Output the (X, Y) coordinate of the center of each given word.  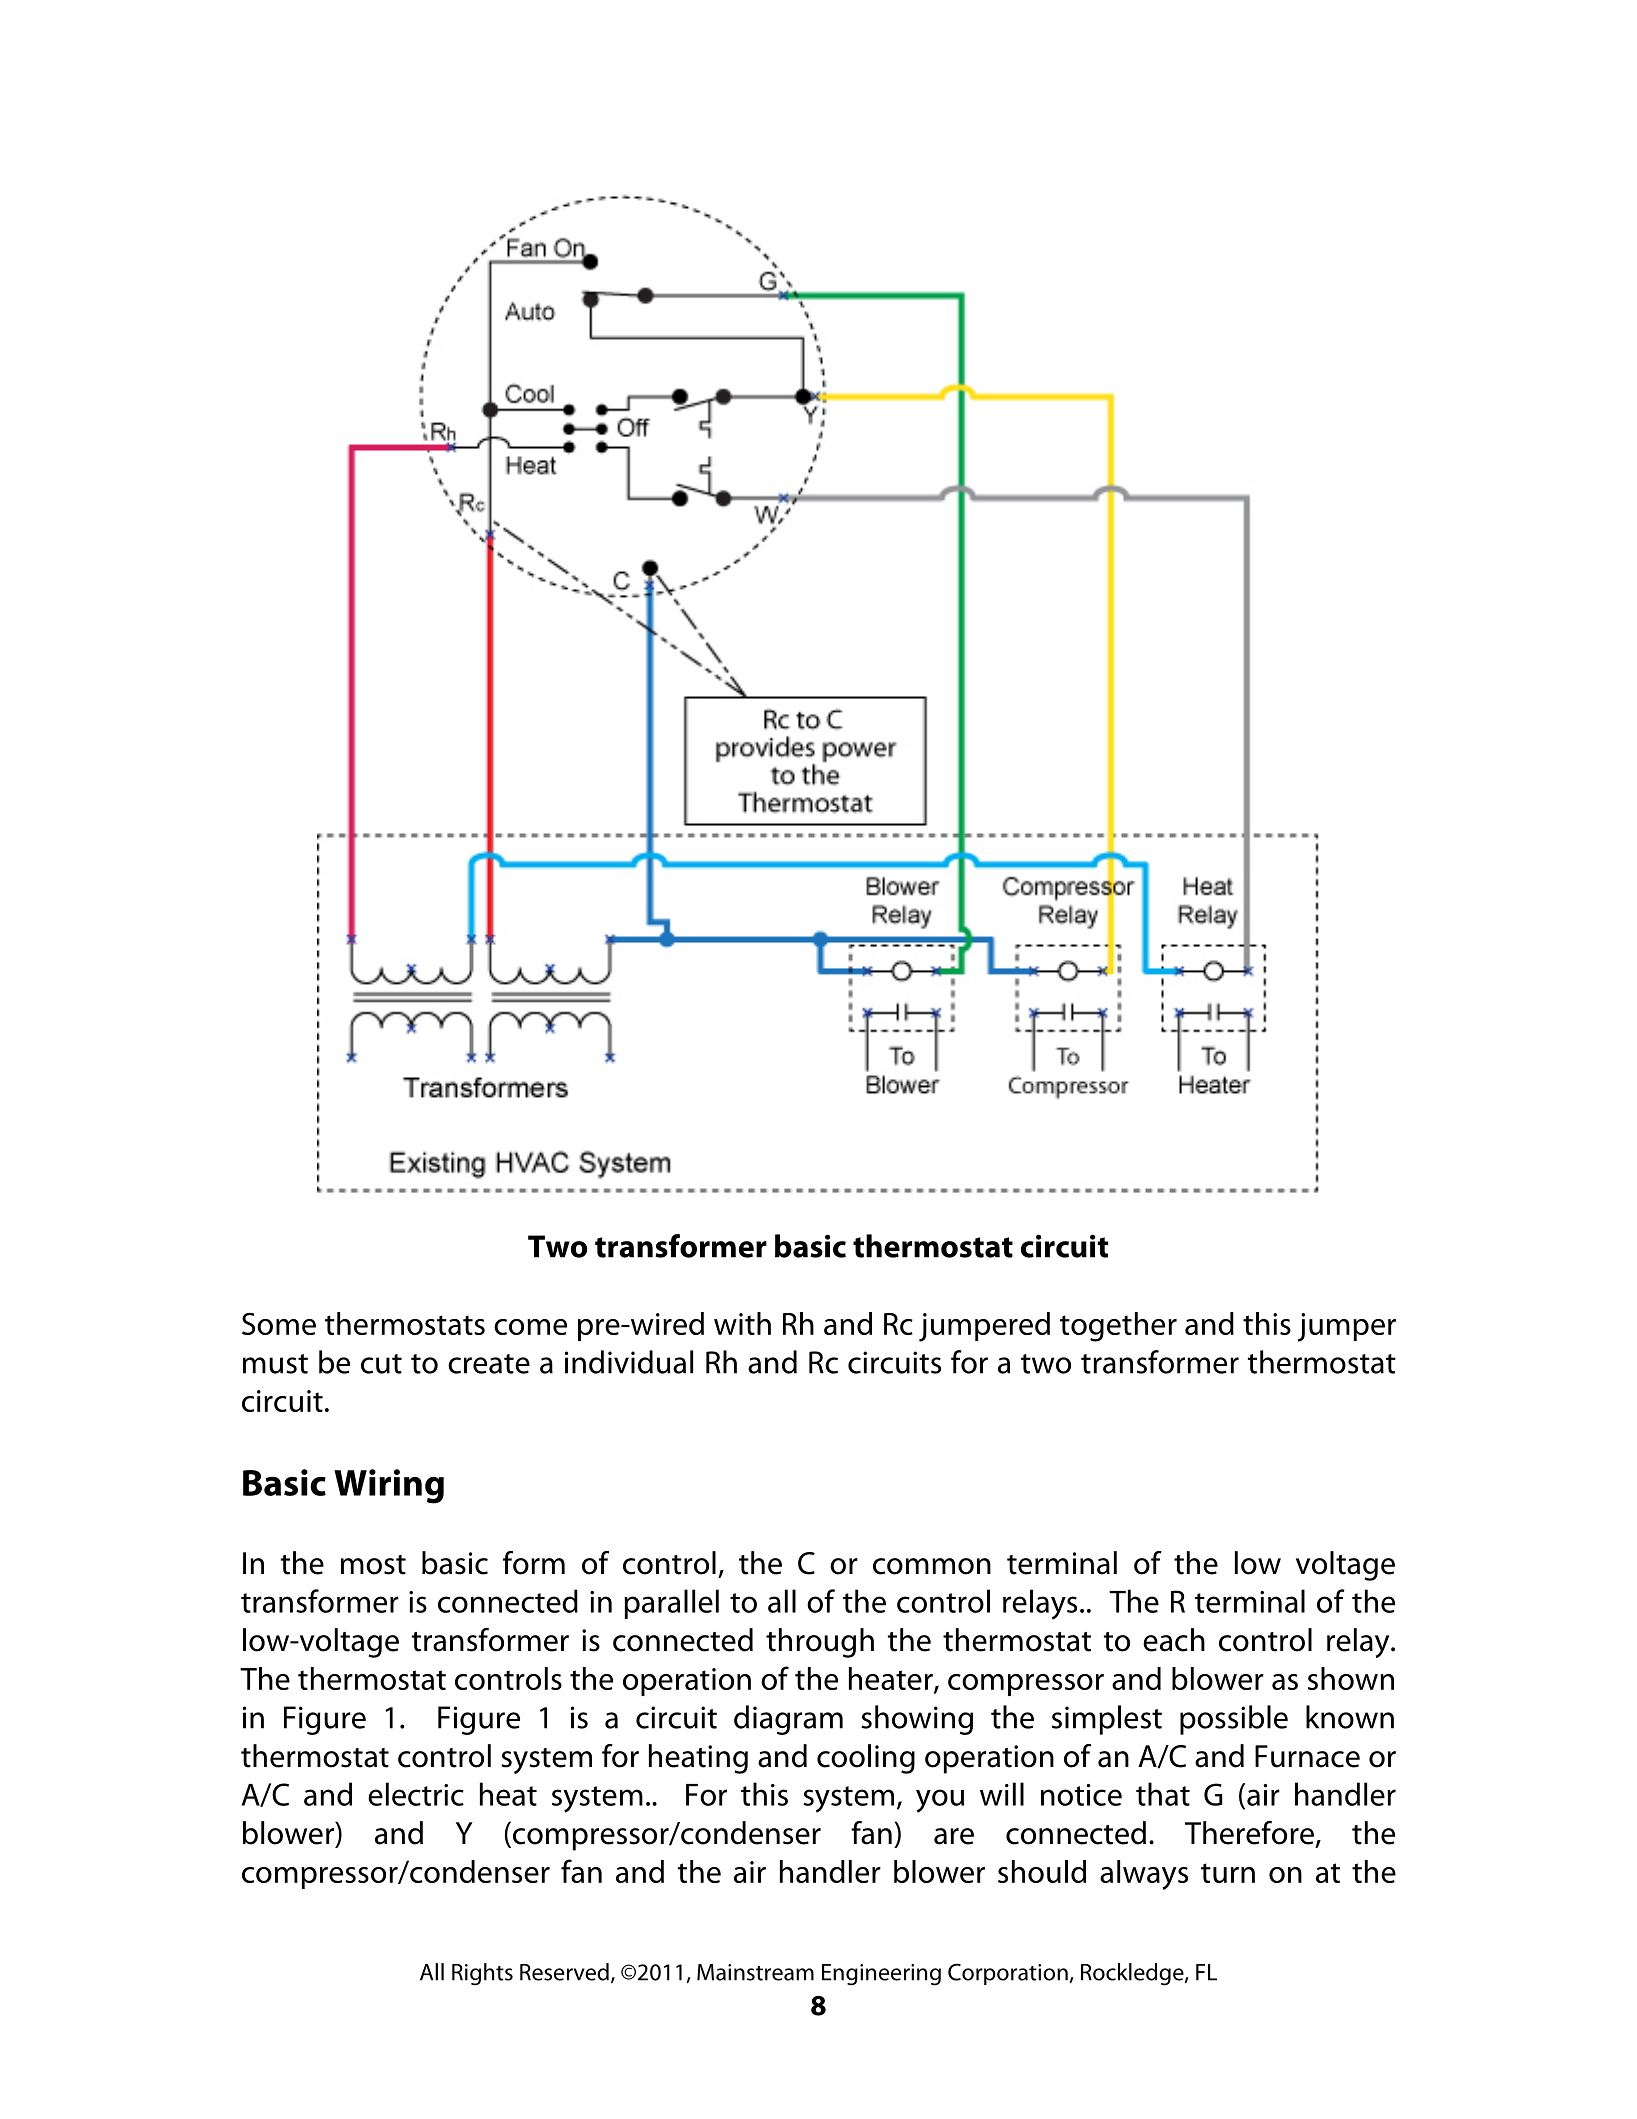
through (820, 1643)
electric (416, 1794)
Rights (482, 1974)
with (742, 1323)
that (1163, 1794)
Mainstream (755, 1972)
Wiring (389, 1486)
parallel (671, 1604)
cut (381, 1364)
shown (1351, 1678)
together (1118, 1327)
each (1174, 1640)
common (932, 1566)
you (940, 1801)
